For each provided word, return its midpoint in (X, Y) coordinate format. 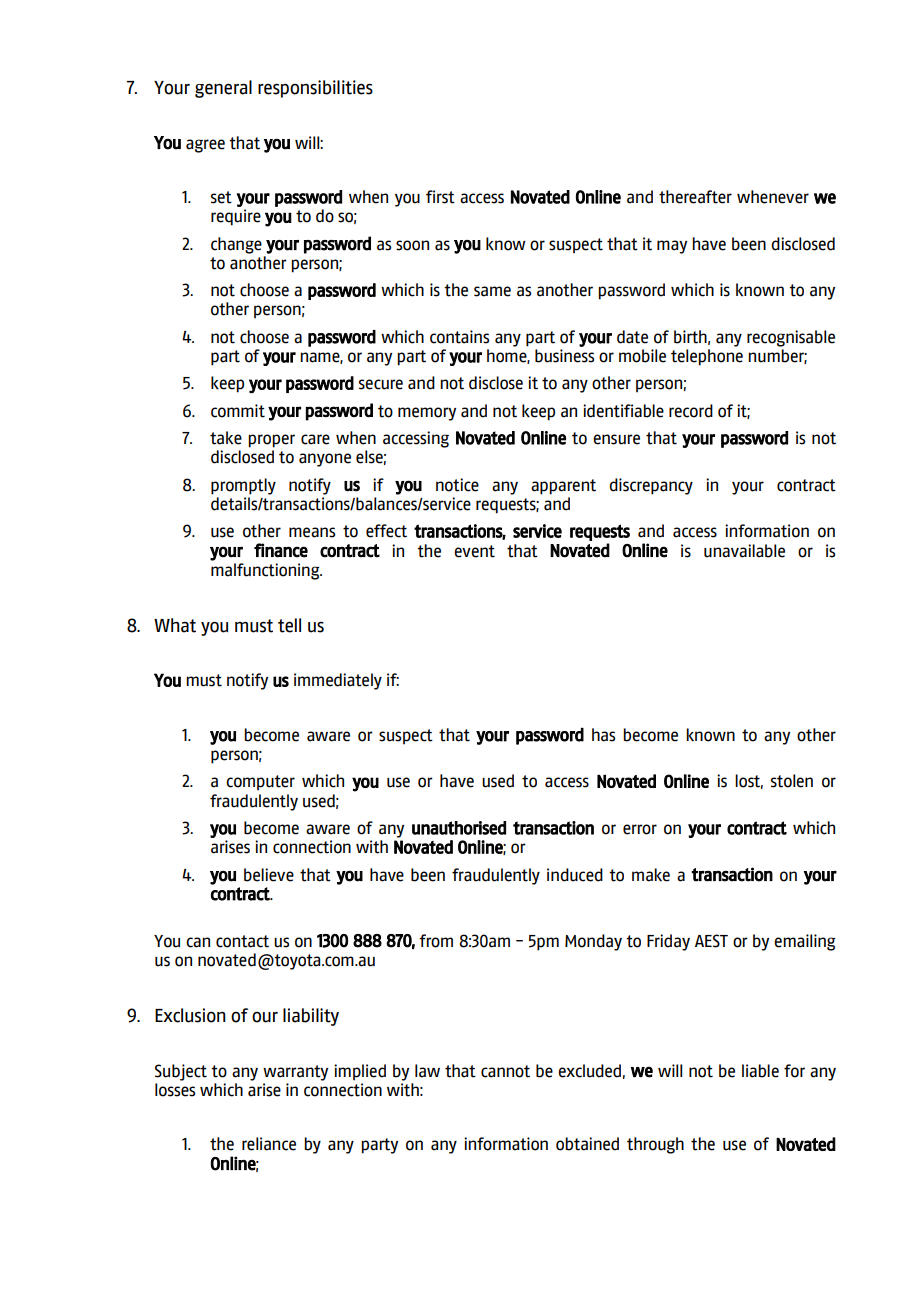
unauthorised (459, 828)
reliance (269, 1144)
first (440, 197)
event (474, 551)
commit (238, 411)
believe (269, 875)
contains (459, 337)
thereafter (695, 197)
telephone (707, 357)
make (651, 875)
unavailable (744, 551)
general (223, 89)
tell (289, 625)
